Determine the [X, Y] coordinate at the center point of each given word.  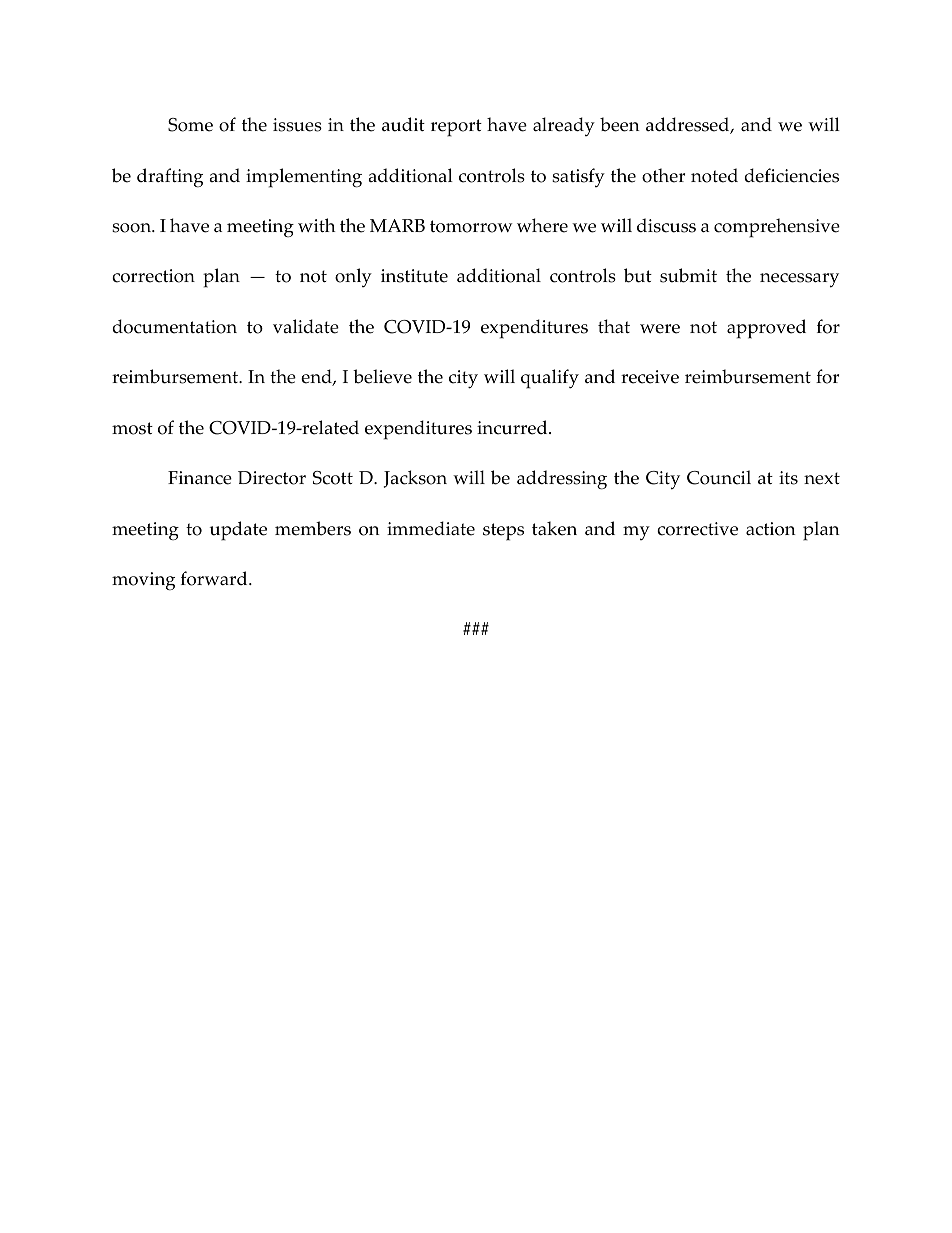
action [771, 529]
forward [215, 578]
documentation [175, 326]
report [456, 128]
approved [766, 329]
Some [190, 125]
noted [714, 175]
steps [503, 532]
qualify [550, 379]
